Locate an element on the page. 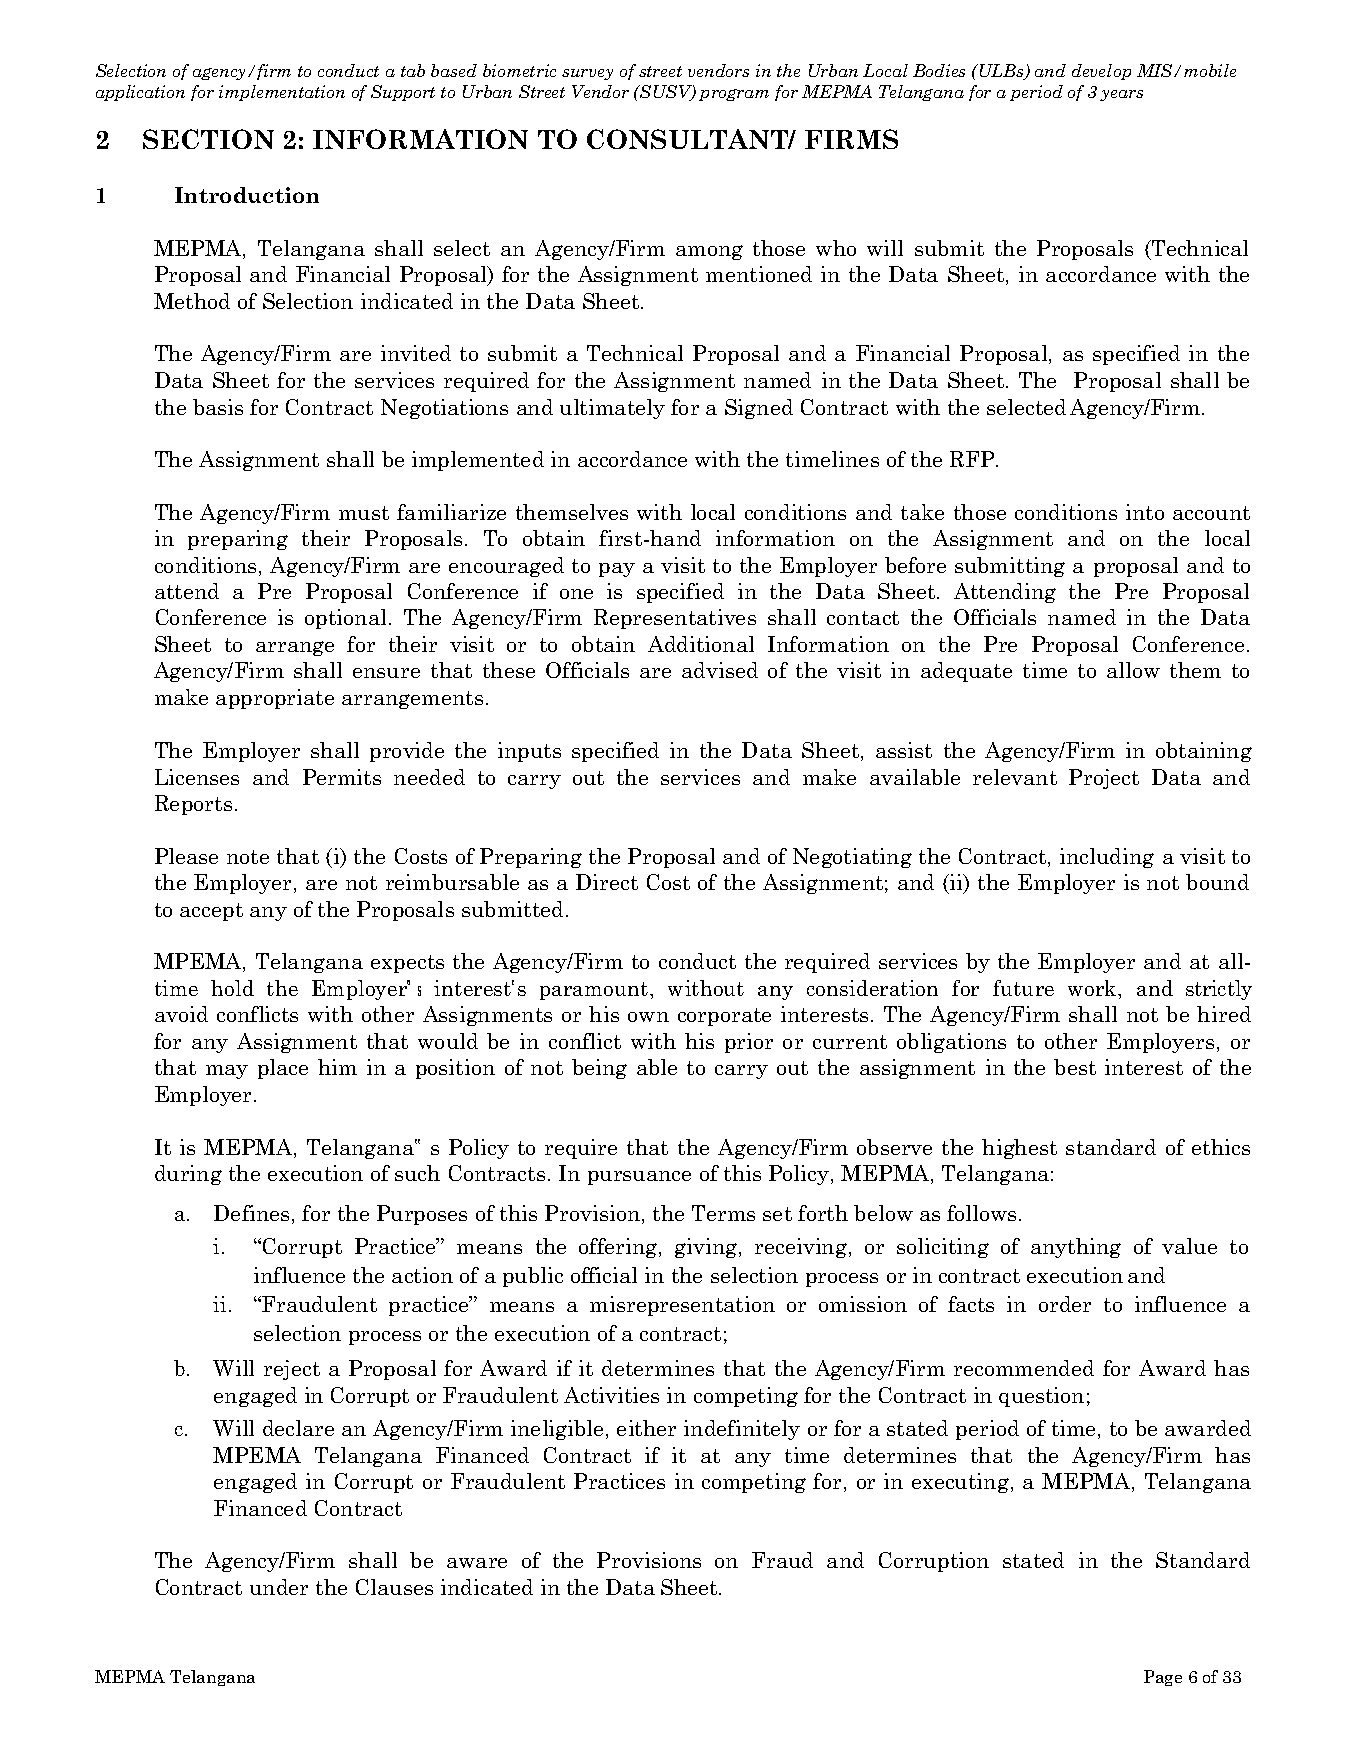  program is located at coordinates (734, 95).
